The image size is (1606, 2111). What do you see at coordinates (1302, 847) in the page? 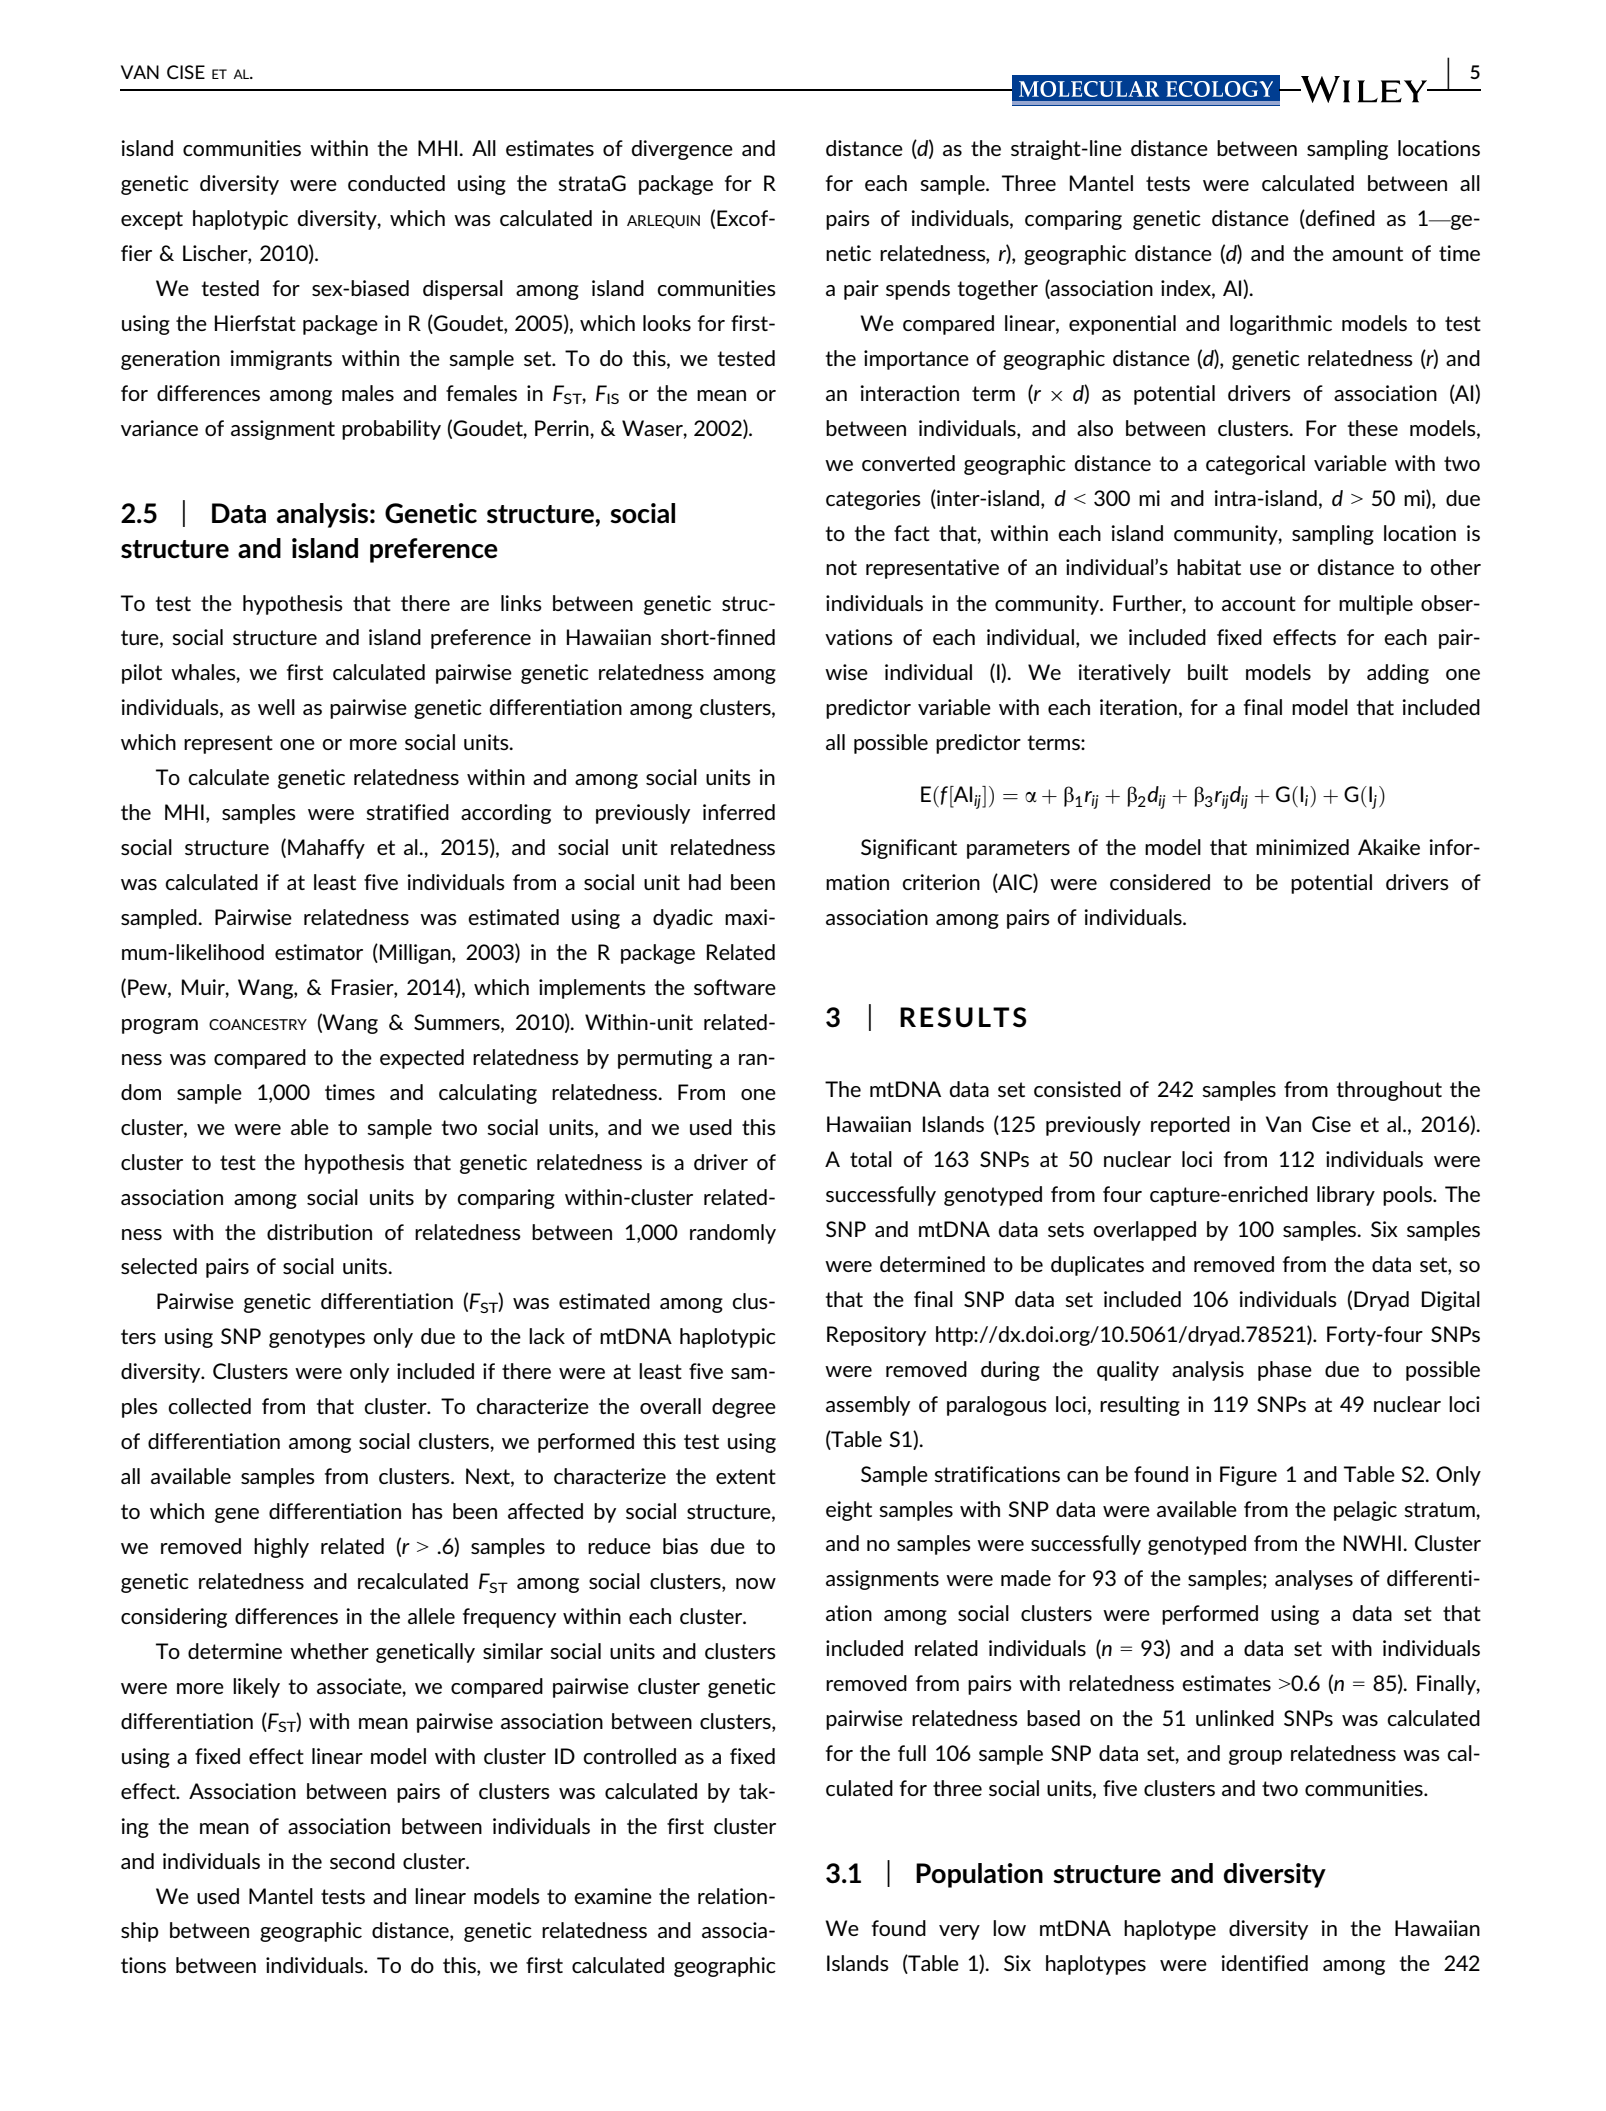
I see `minimized` at bounding box center [1302, 847].
